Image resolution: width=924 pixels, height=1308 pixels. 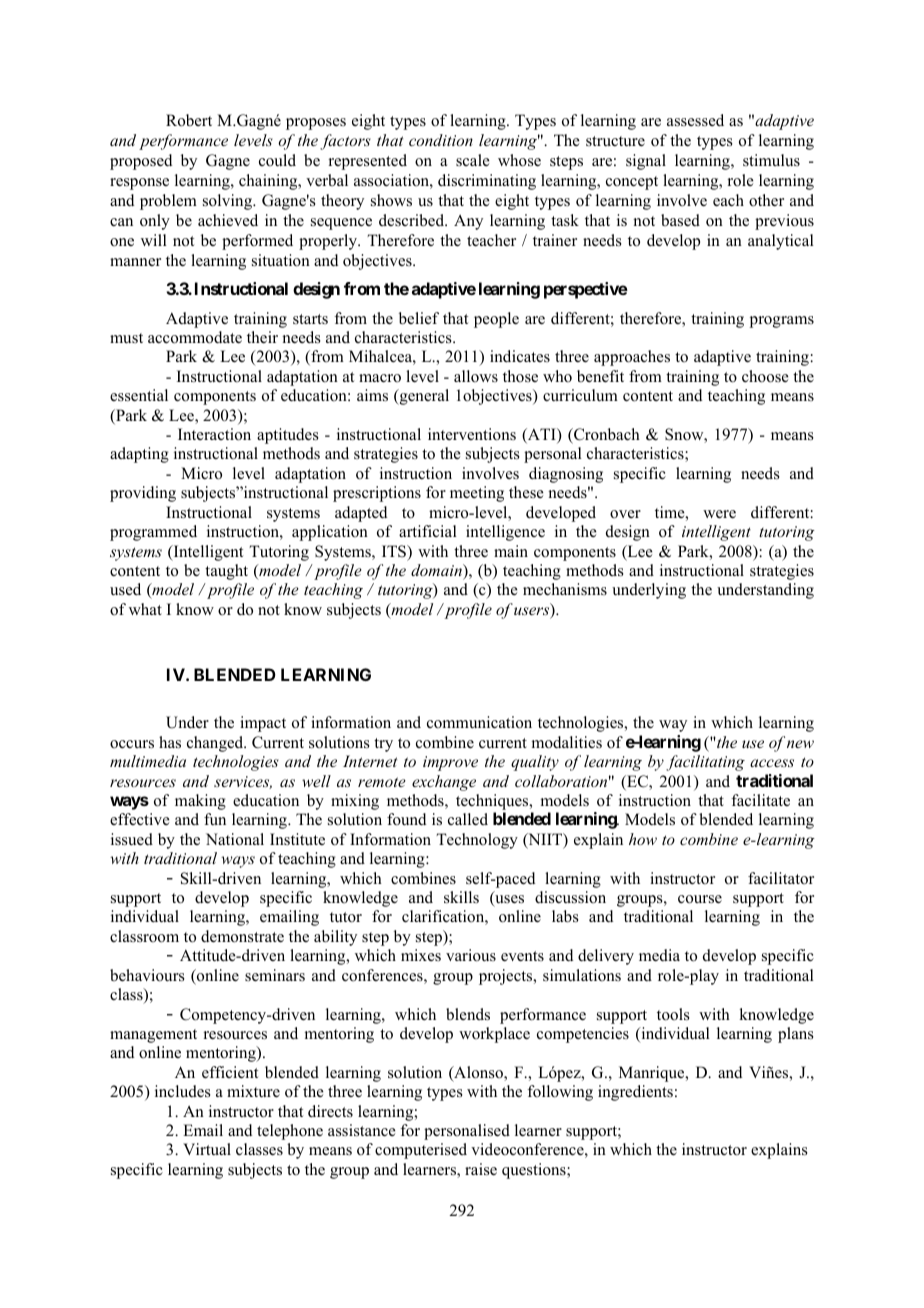 What do you see at coordinates (705, 763) in the screenshot?
I see `facilitating` at bounding box center [705, 763].
